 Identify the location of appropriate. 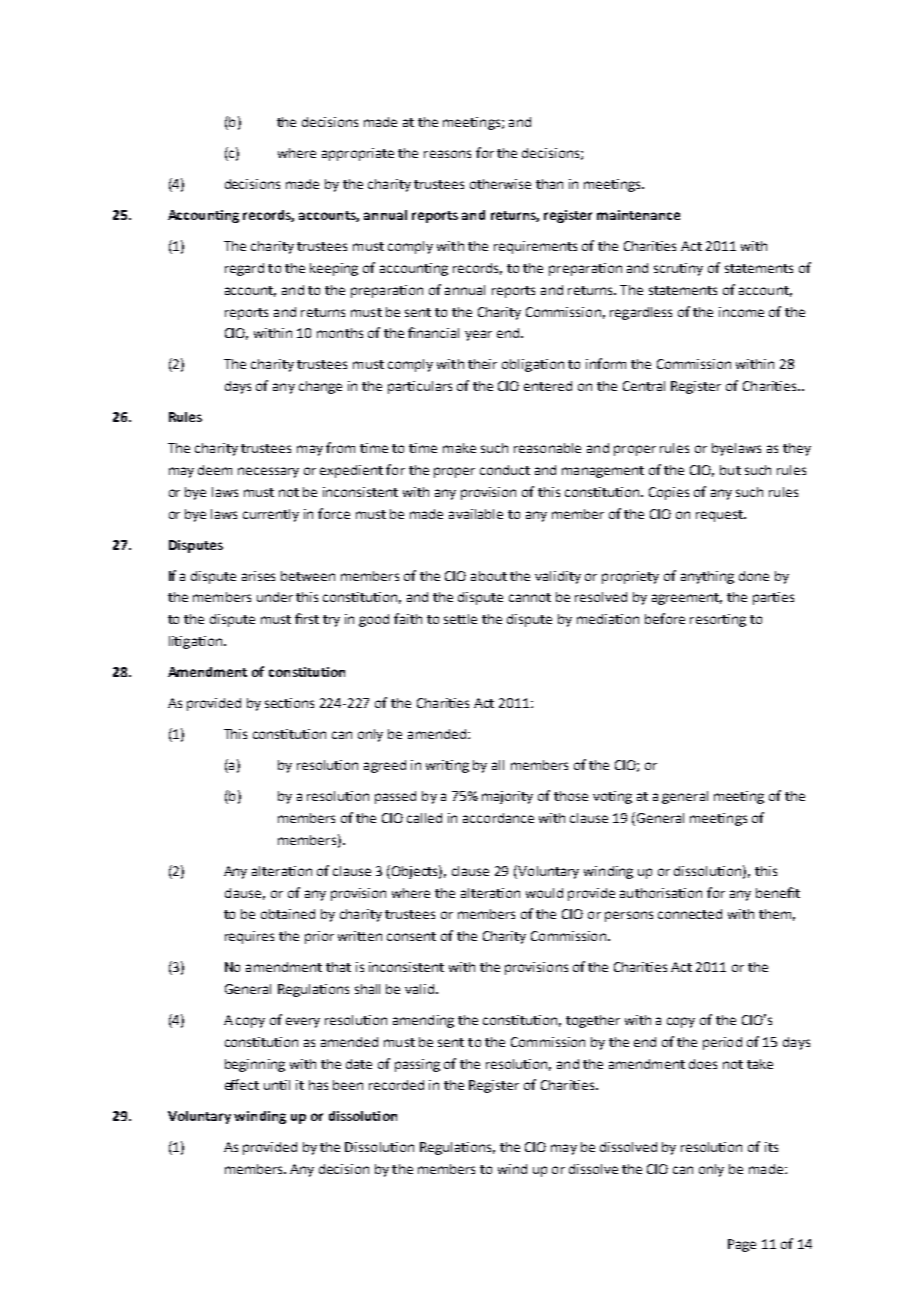
(358, 154).
